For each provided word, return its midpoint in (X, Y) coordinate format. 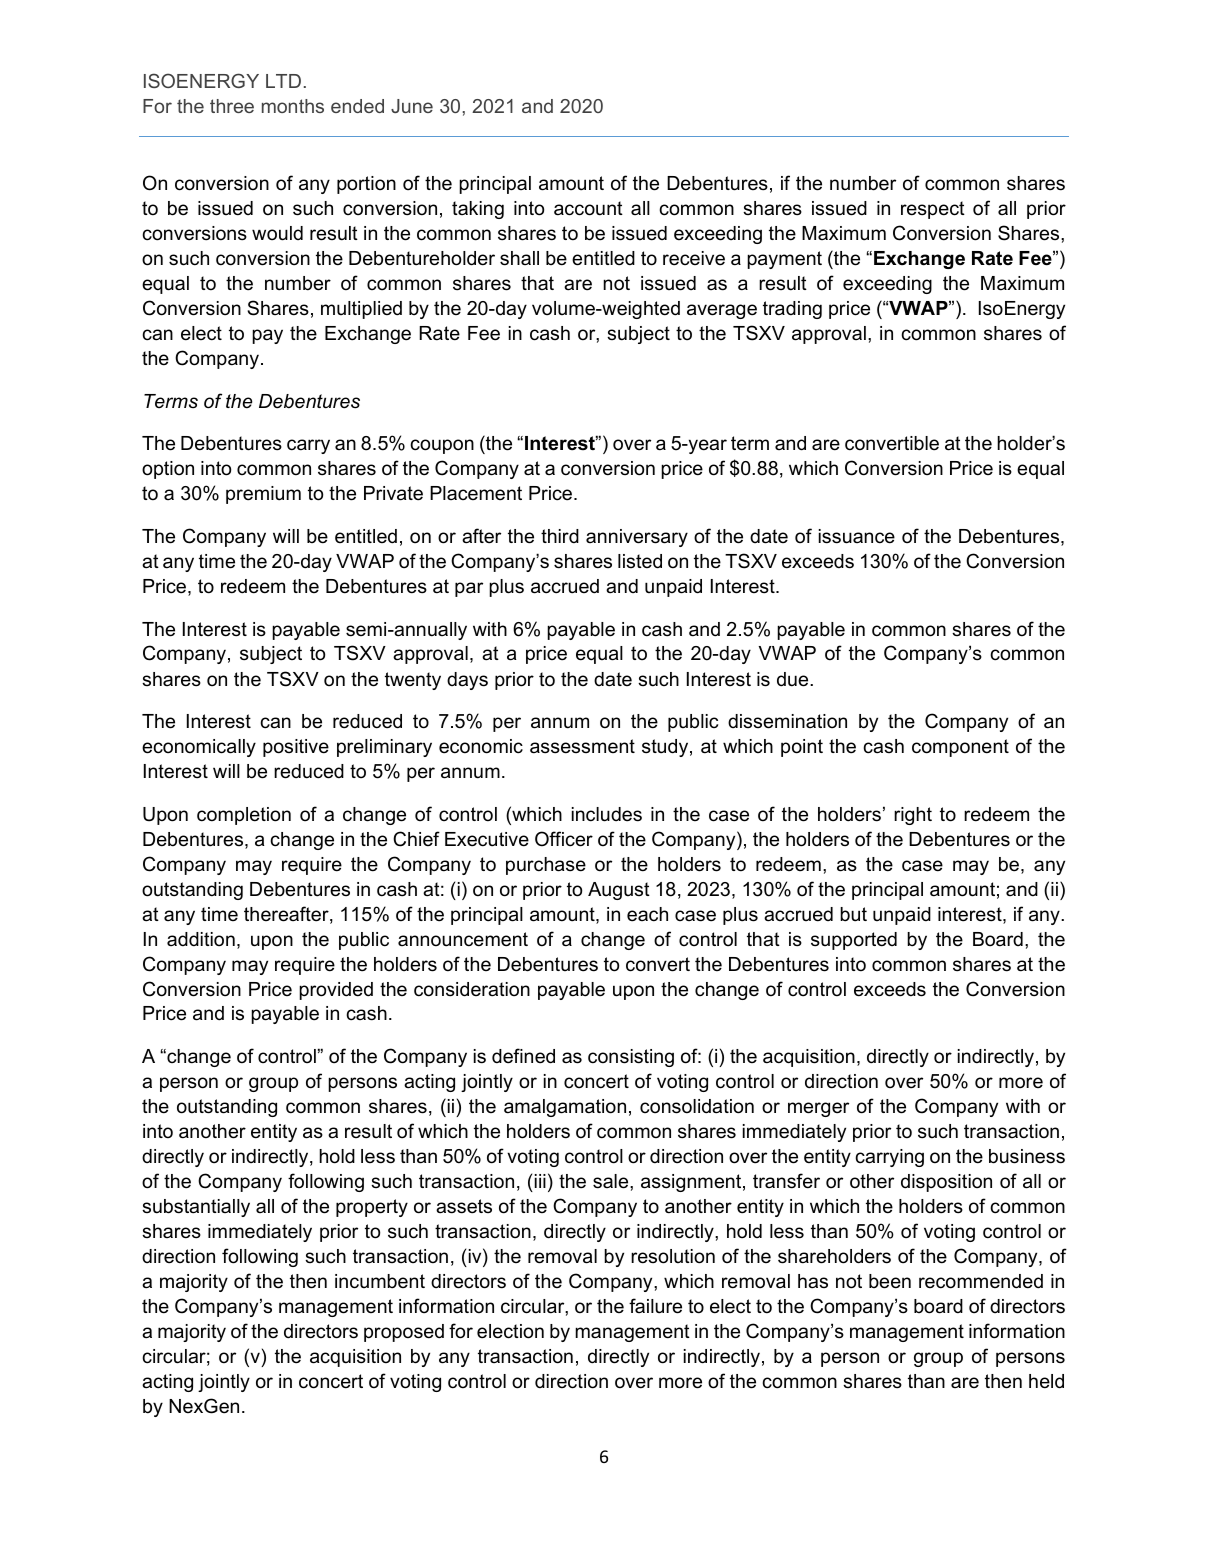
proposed (404, 1333)
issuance (857, 536)
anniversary (637, 538)
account (588, 208)
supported (854, 941)
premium (263, 495)
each (647, 914)
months (293, 106)
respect (933, 210)
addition (201, 939)
